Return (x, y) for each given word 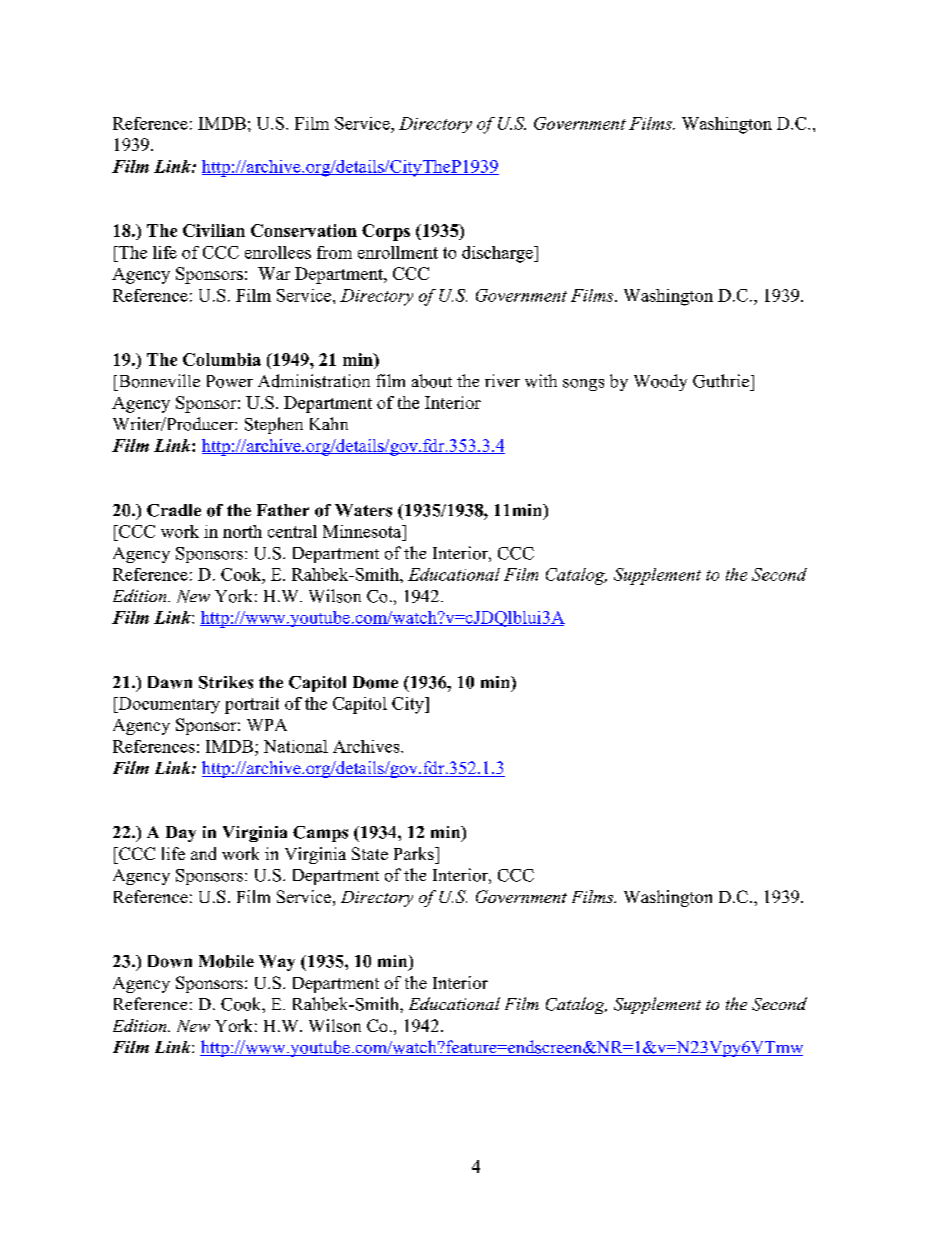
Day (181, 834)
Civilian (214, 230)
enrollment (398, 252)
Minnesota (363, 531)
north (242, 531)
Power (230, 381)
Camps (320, 834)
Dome (375, 682)
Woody (660, 382)
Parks (415, 853)
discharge (498, 254)
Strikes (226, 682)
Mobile (226, 961)
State (370, 853)
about (432, 381)
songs (583, 385)
